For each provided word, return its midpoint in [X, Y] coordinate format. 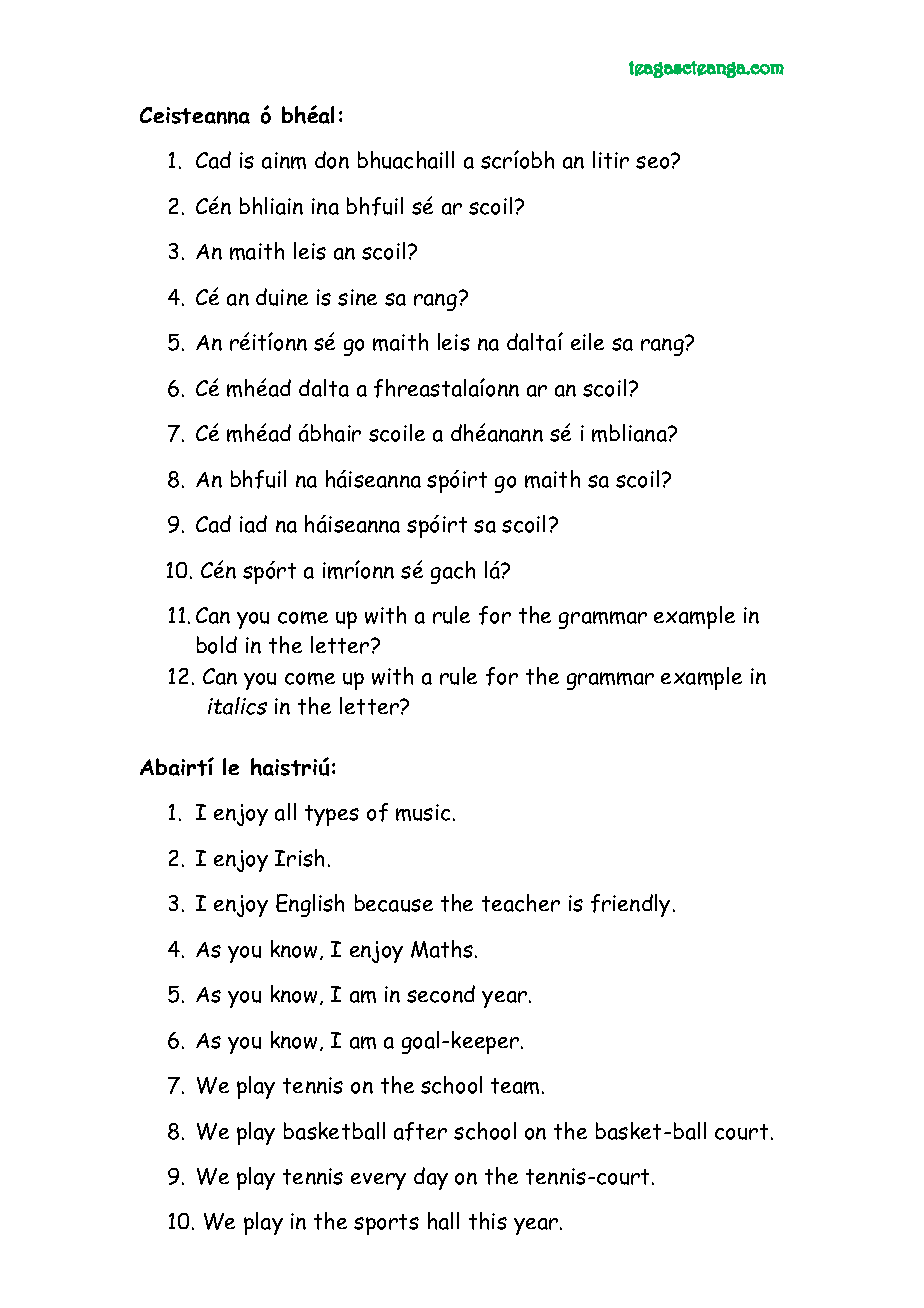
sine [357, 297]
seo [654, 161]
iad [253, 524]
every [378, 1181]
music [423, 812]
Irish [299, 858]
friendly [630, 905]
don [332, 160]
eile [587, 341]
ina [325, 206]
